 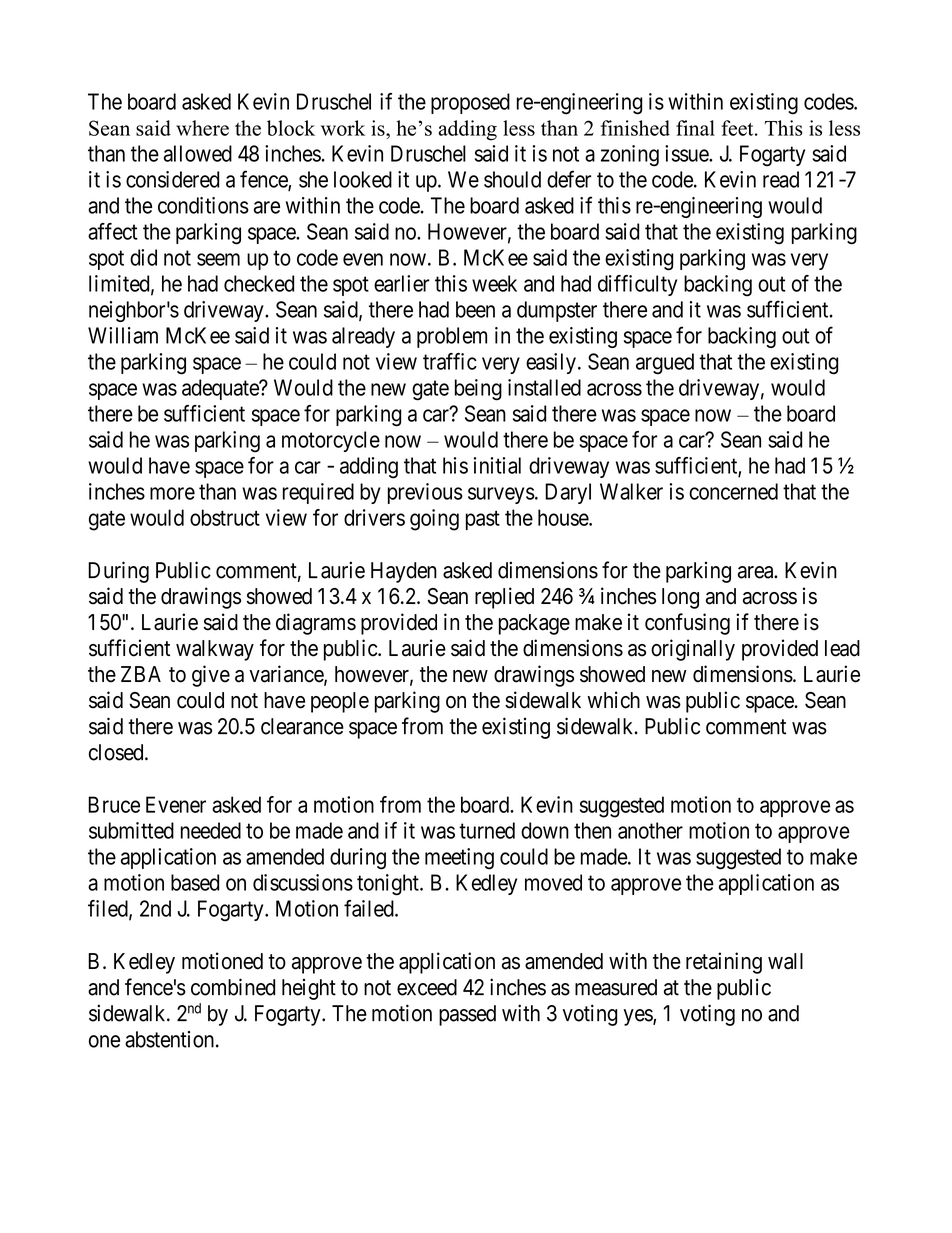 What do you see at coordinates (724, 963) in the image?
I see `retaining` at bounding box center [724, 963].
